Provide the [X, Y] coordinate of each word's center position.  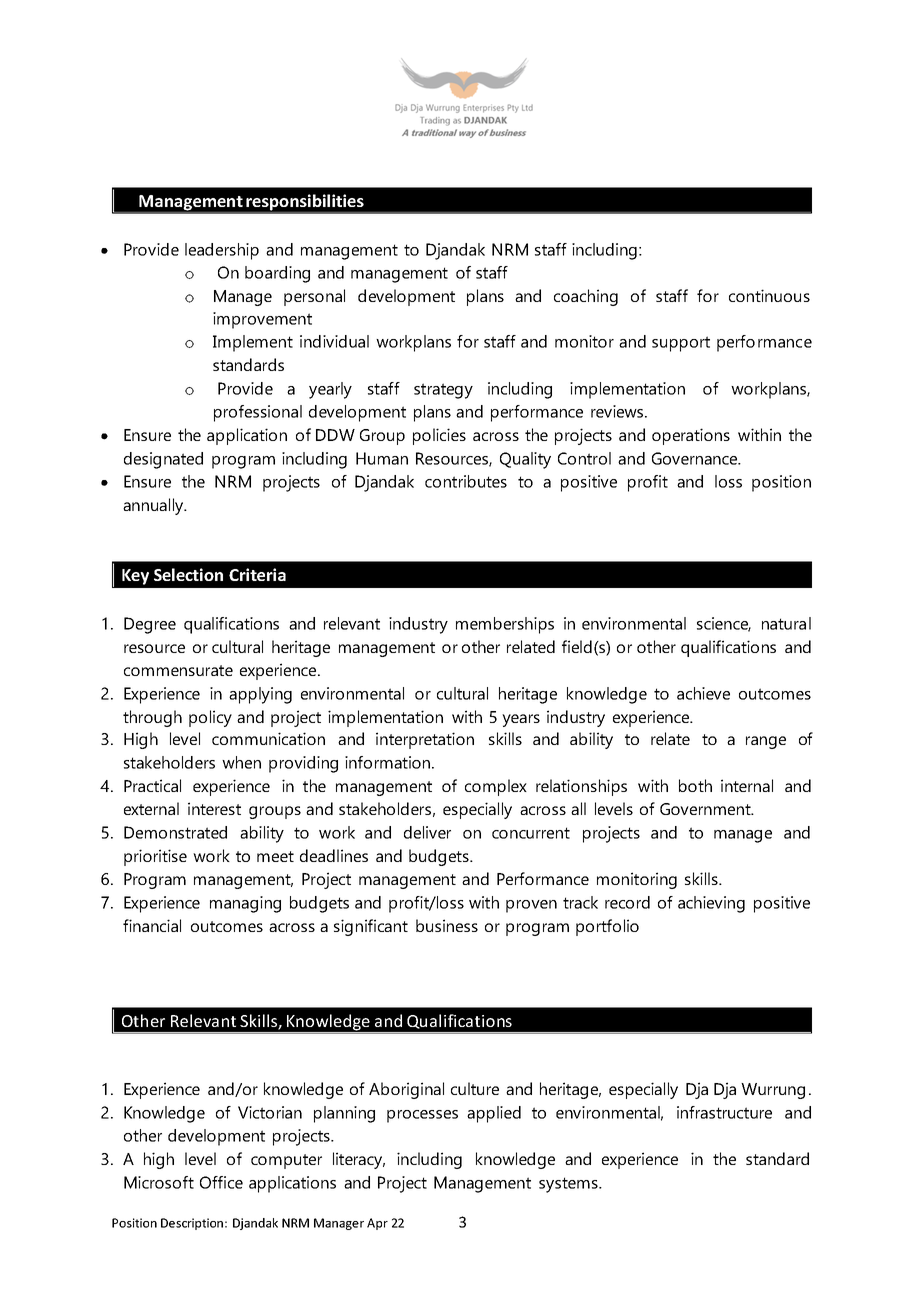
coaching [586, 297]
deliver [427, 832]
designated [163, 460]
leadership [222, 251]
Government [706, 809]
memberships [505, 625]
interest [214, 808]
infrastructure [724, 1112]
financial [152, 925]
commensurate [178, 670]
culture [475, 1088]
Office [221, 1182]
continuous [769, 295]
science [724, 624]
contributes [466, 481]
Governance [696, 458]
